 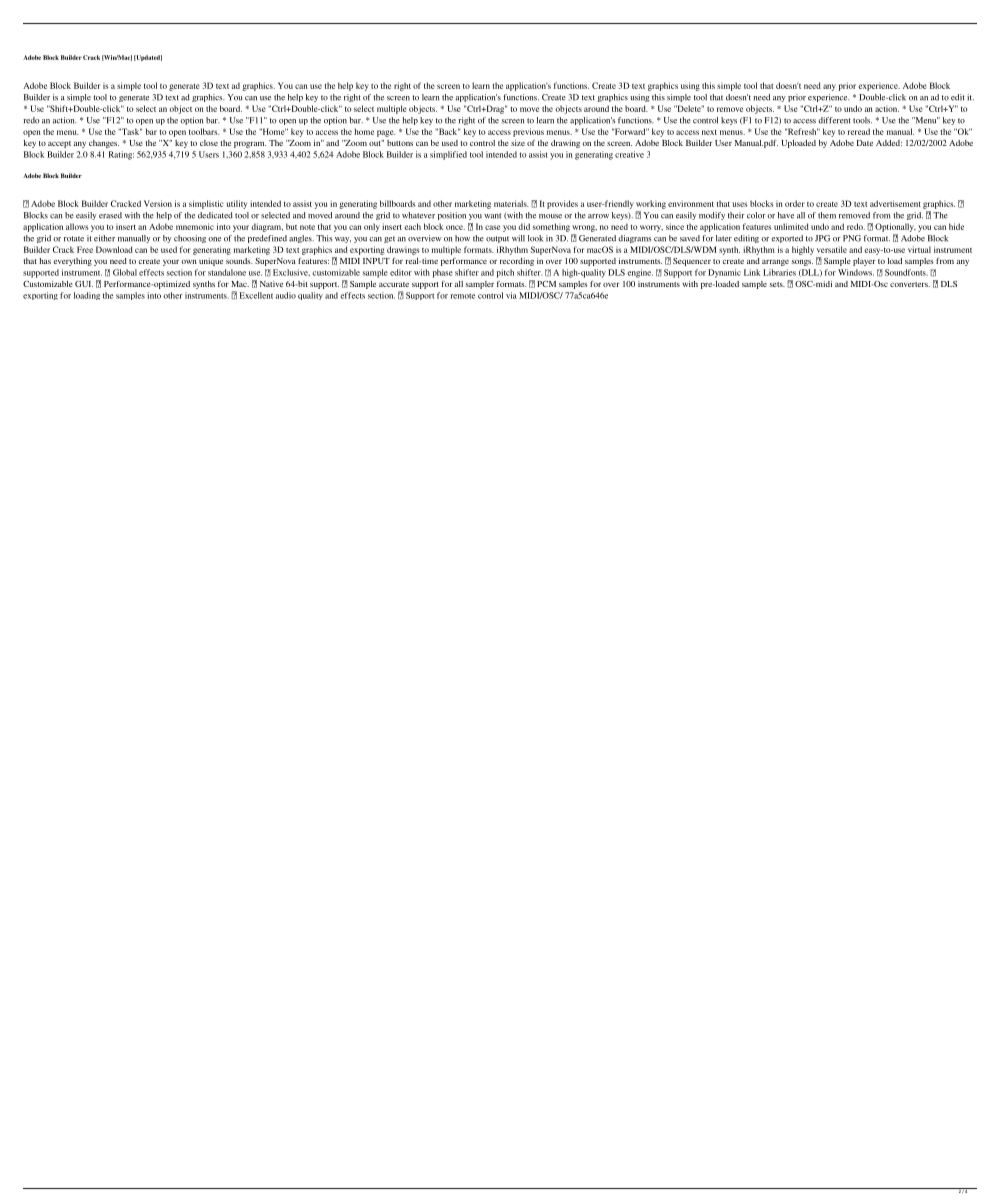 What do you see at coordinates (834, 120) in the screenshot?
I see `different` at bounding box center [834, 120].
